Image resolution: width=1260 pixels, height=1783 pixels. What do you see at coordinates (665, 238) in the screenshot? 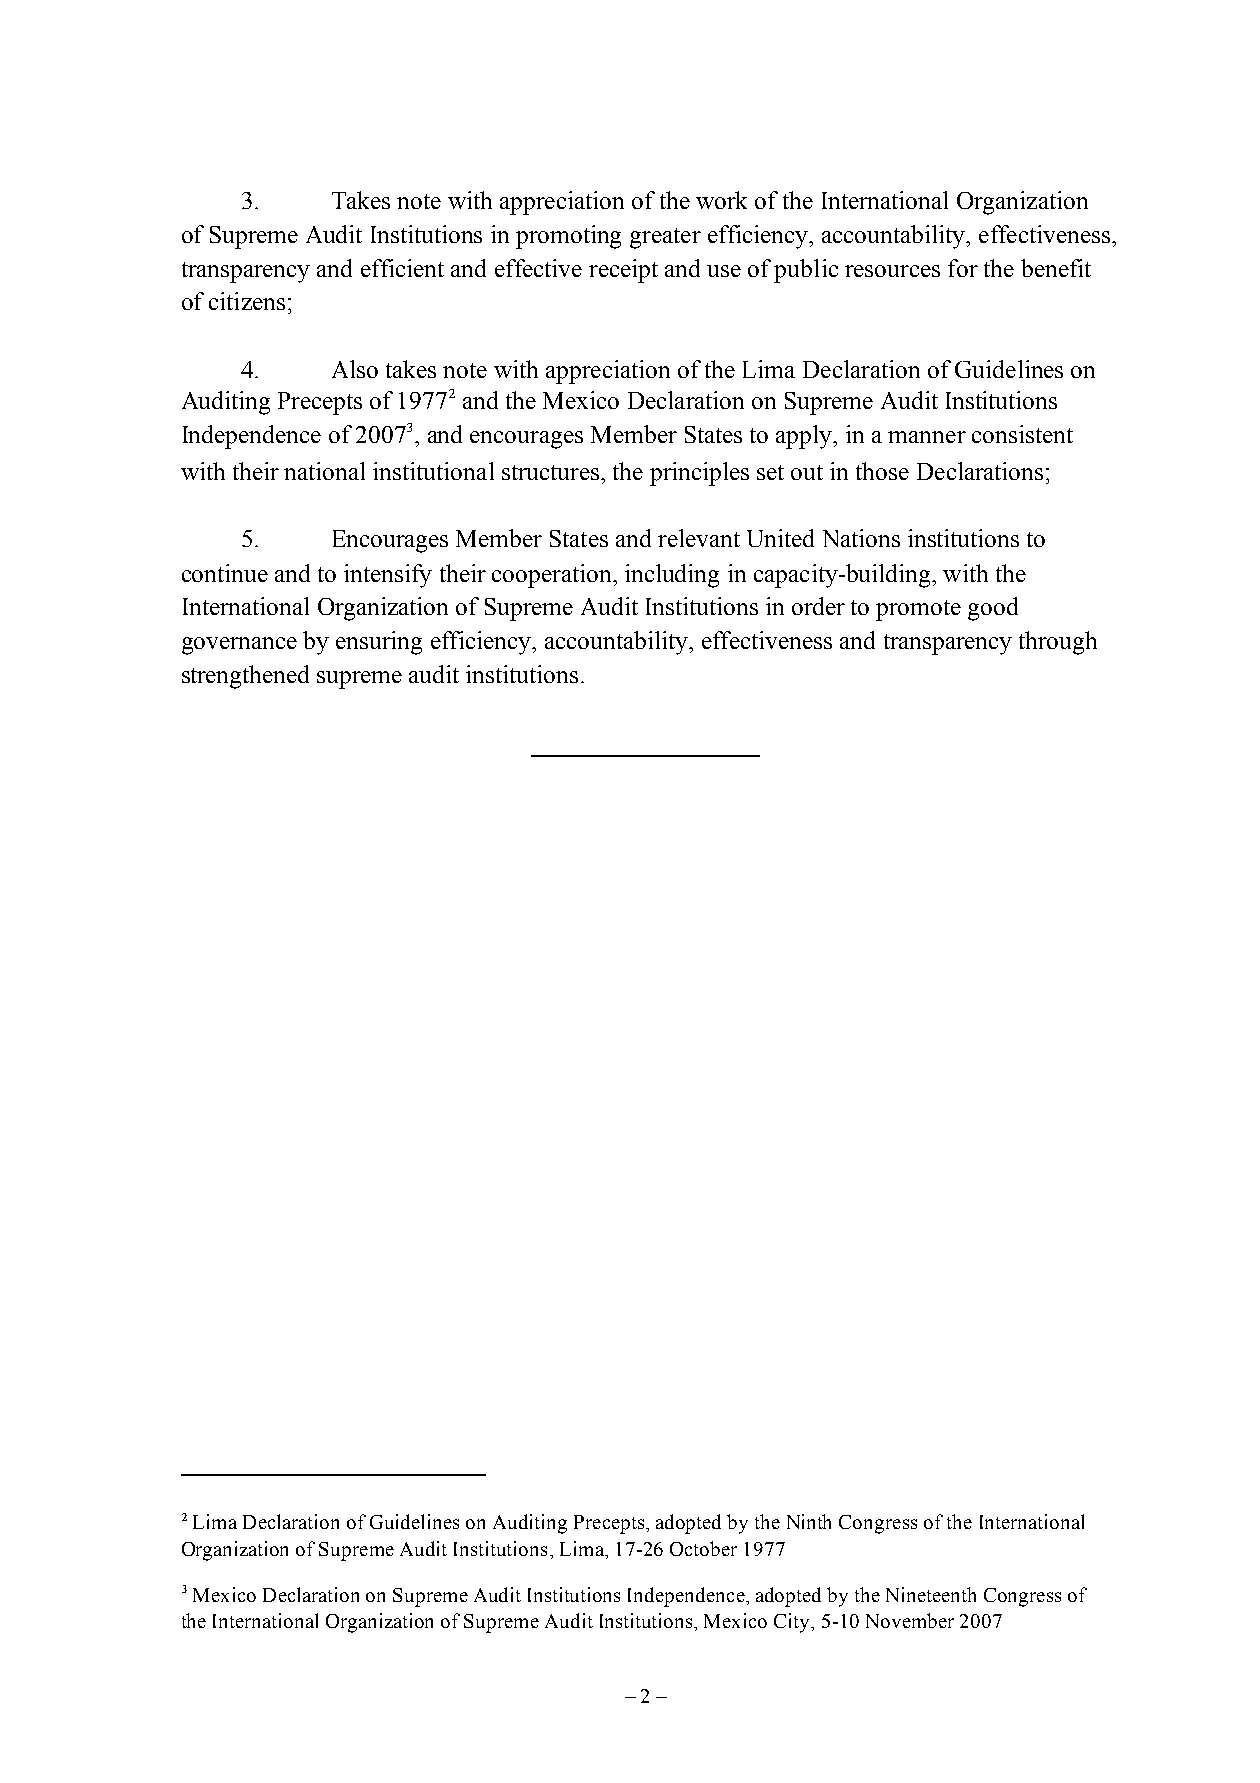
I see `greater` at bounding box center [665, 238].
